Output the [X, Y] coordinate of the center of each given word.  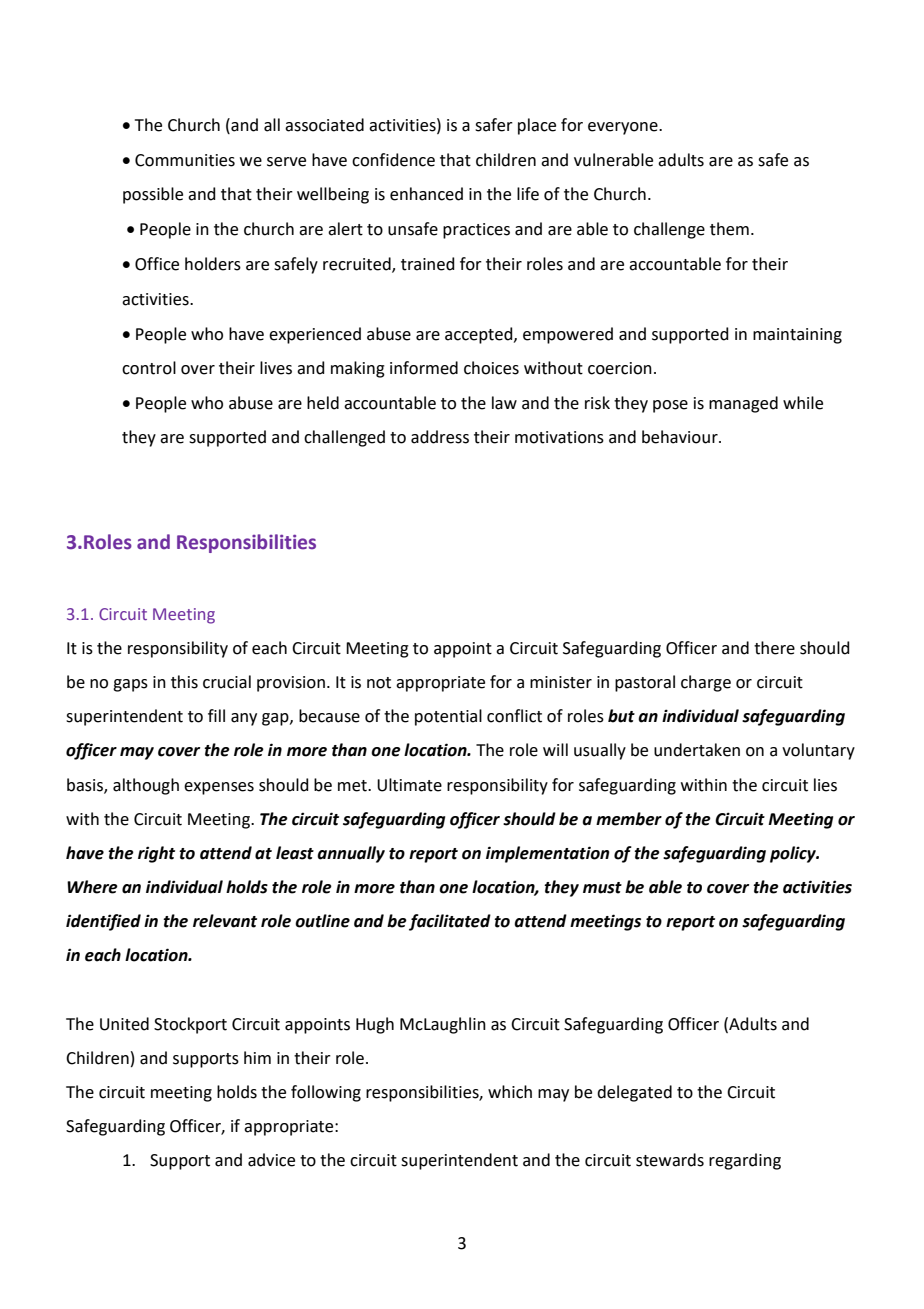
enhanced [426, 194]
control [149, 368]
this [184, 682]
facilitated [450, 922]
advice [271, 1160]
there [774, 648]
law [504, 403]
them [729, 229]
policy [794, 854]
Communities [185, 160]
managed [743, 404]
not [379, 683]
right [156, 854]
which [510, 1092]
